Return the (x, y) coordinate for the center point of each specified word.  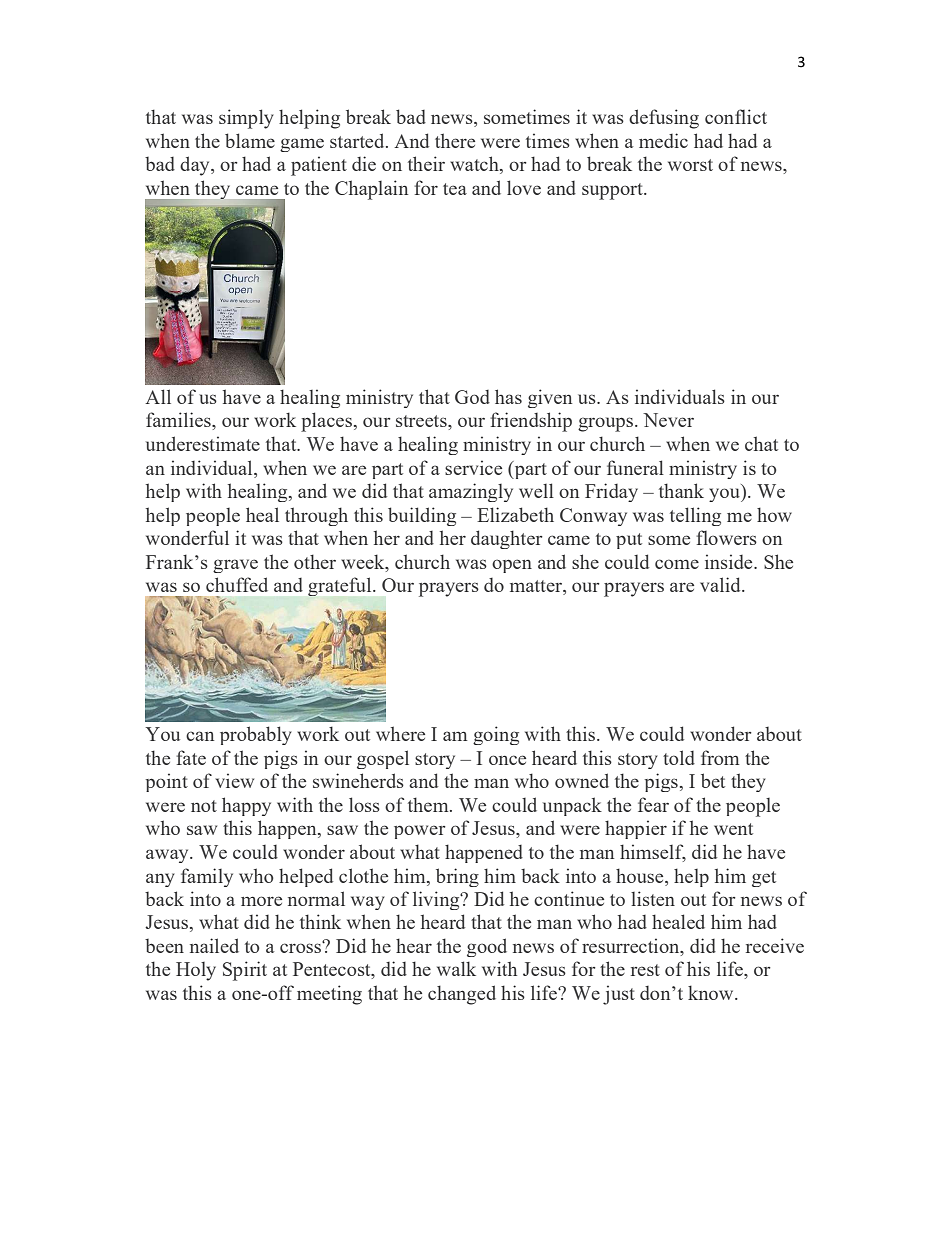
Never (668, 420)
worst (690, 165)
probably (255, 735)
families (179, 419)
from (720, 757)
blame (250, 140)
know (712, 992)
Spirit (245, 971)
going (496, 735)
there (455, 140)
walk (456, 968)
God (472, 397)
